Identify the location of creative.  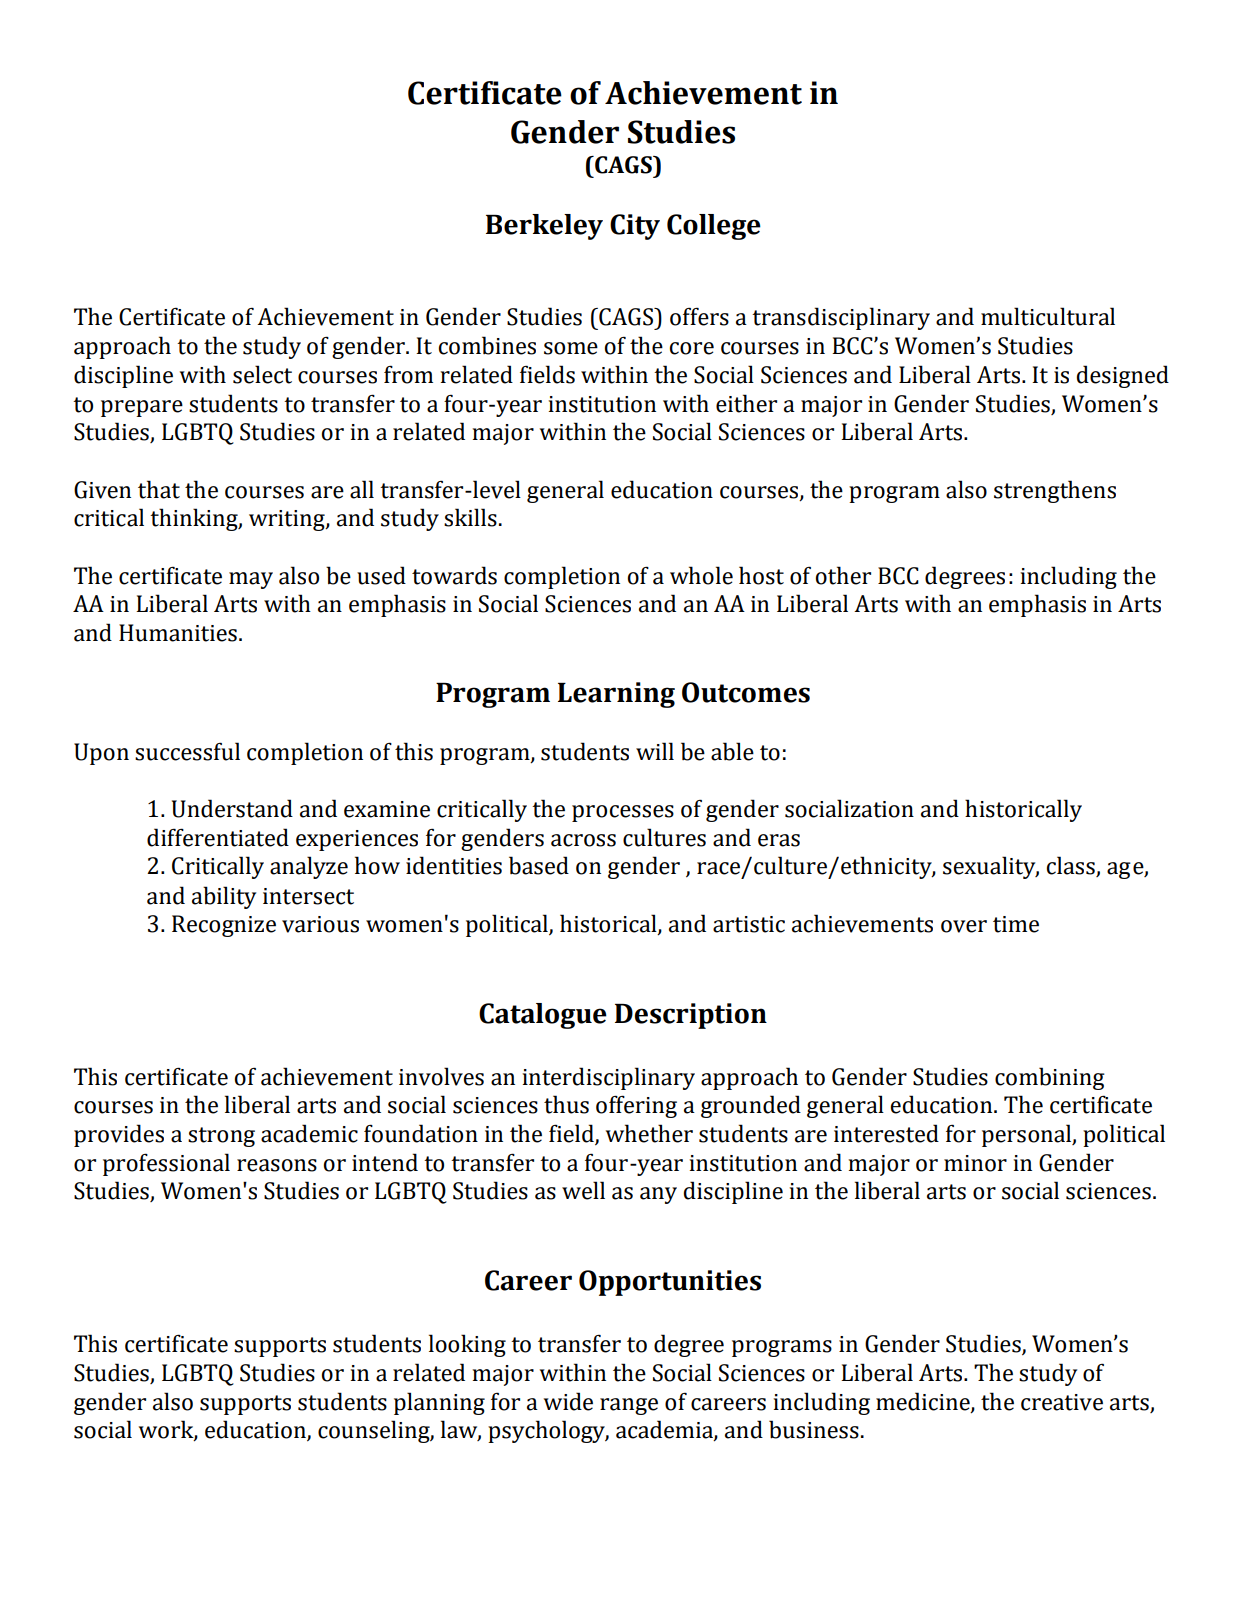
(1062, 1402).
